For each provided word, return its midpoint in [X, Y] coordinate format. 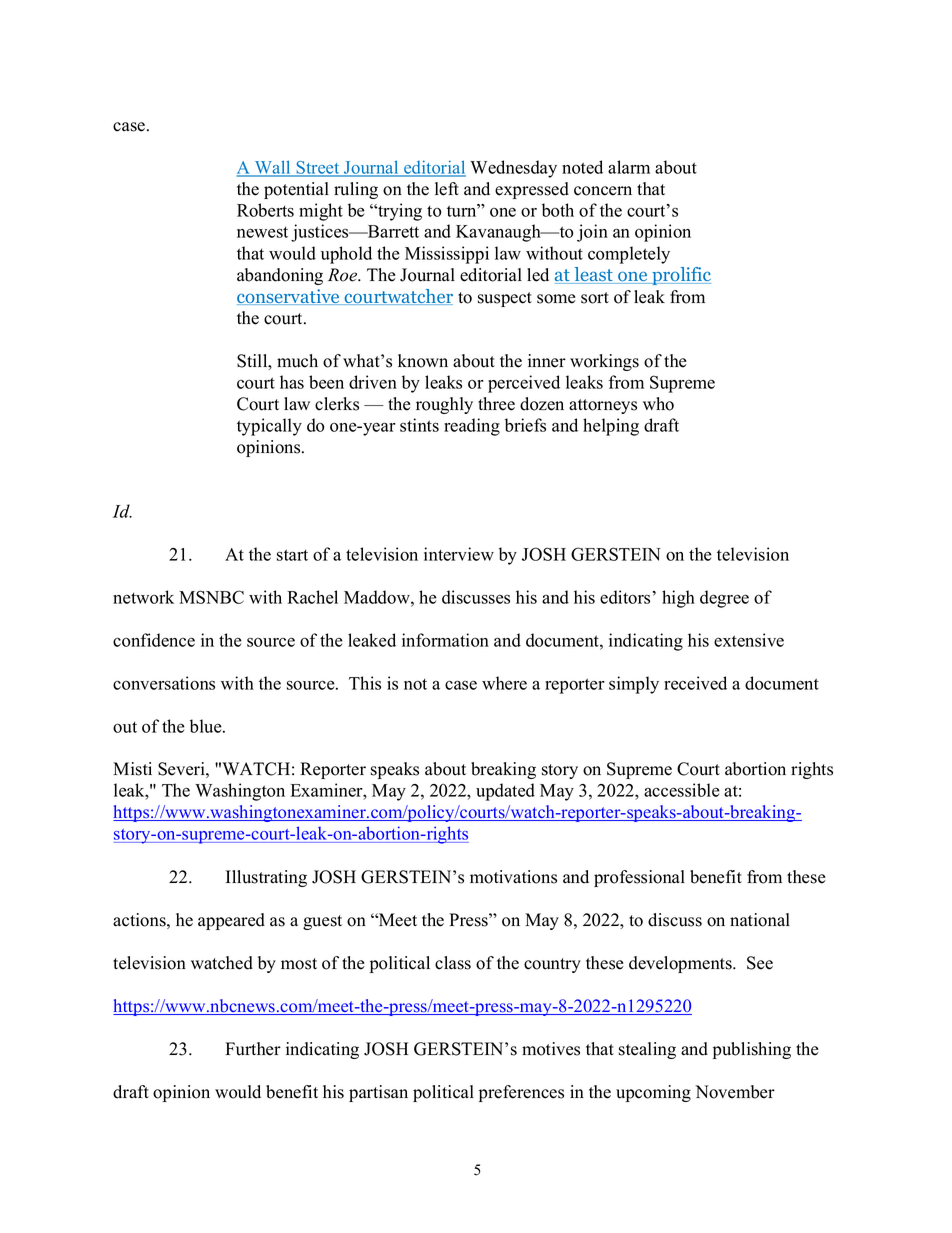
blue [207, 726]
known [423, 361]
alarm [629, 167]
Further [253, 1049]
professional [639, 878]
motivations [513, 877]
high [678, 599]
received [695, 683]
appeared [231, 921]
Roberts [265, 210]
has [292, 382]
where [504, 683]
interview [459, 554]
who [658, 404]
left [447, 189]
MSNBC [211, 597]
